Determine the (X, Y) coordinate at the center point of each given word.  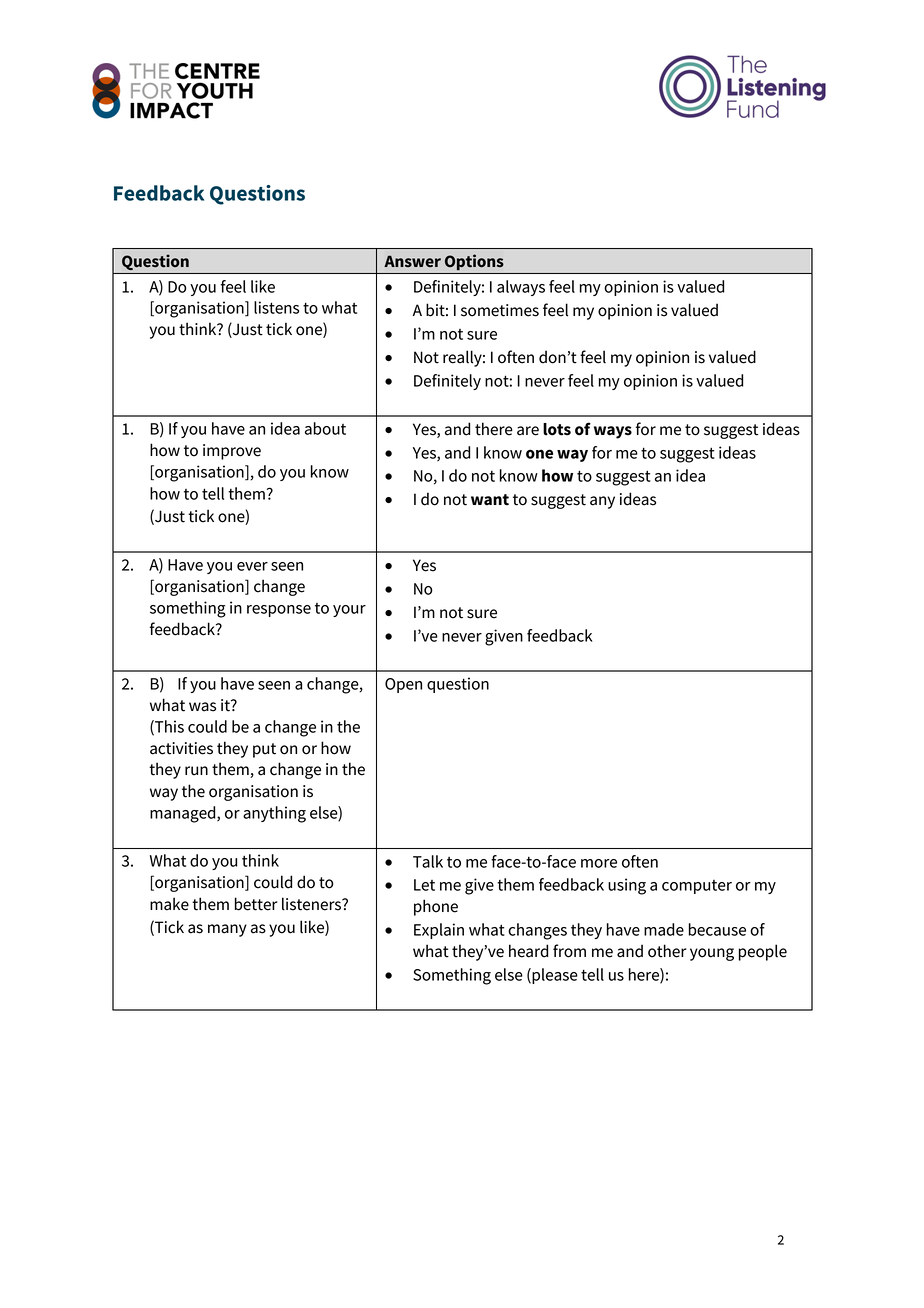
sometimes (500, 310)
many (227, 930)
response (279, 611)
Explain (439, 931)
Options (474, 262)
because (717, 929)
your (349, 611)
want (490, 500)
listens (276, 307)
